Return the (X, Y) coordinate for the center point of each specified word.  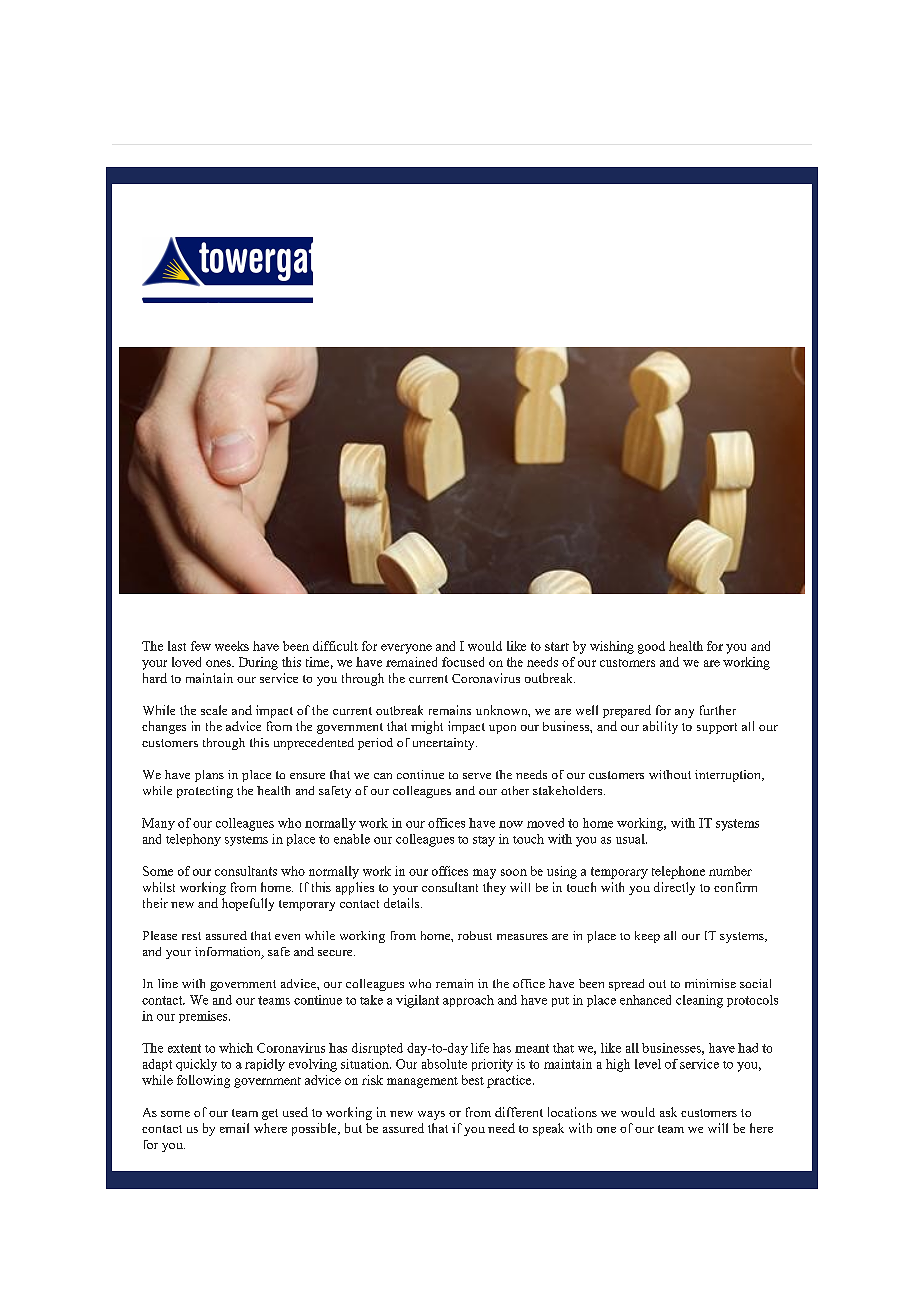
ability (660, 727)
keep (647, 937)
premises (204, 1017)
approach (468, 1001)
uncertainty (445, 744)
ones (219, 663)
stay (484, 841)
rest (191, 936)
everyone (406, 649)
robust (475, 935)
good (651, 647)
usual (631, 839)
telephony (193, 840)
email (234, 1128)
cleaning (699, 1001)
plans (209, 776)
